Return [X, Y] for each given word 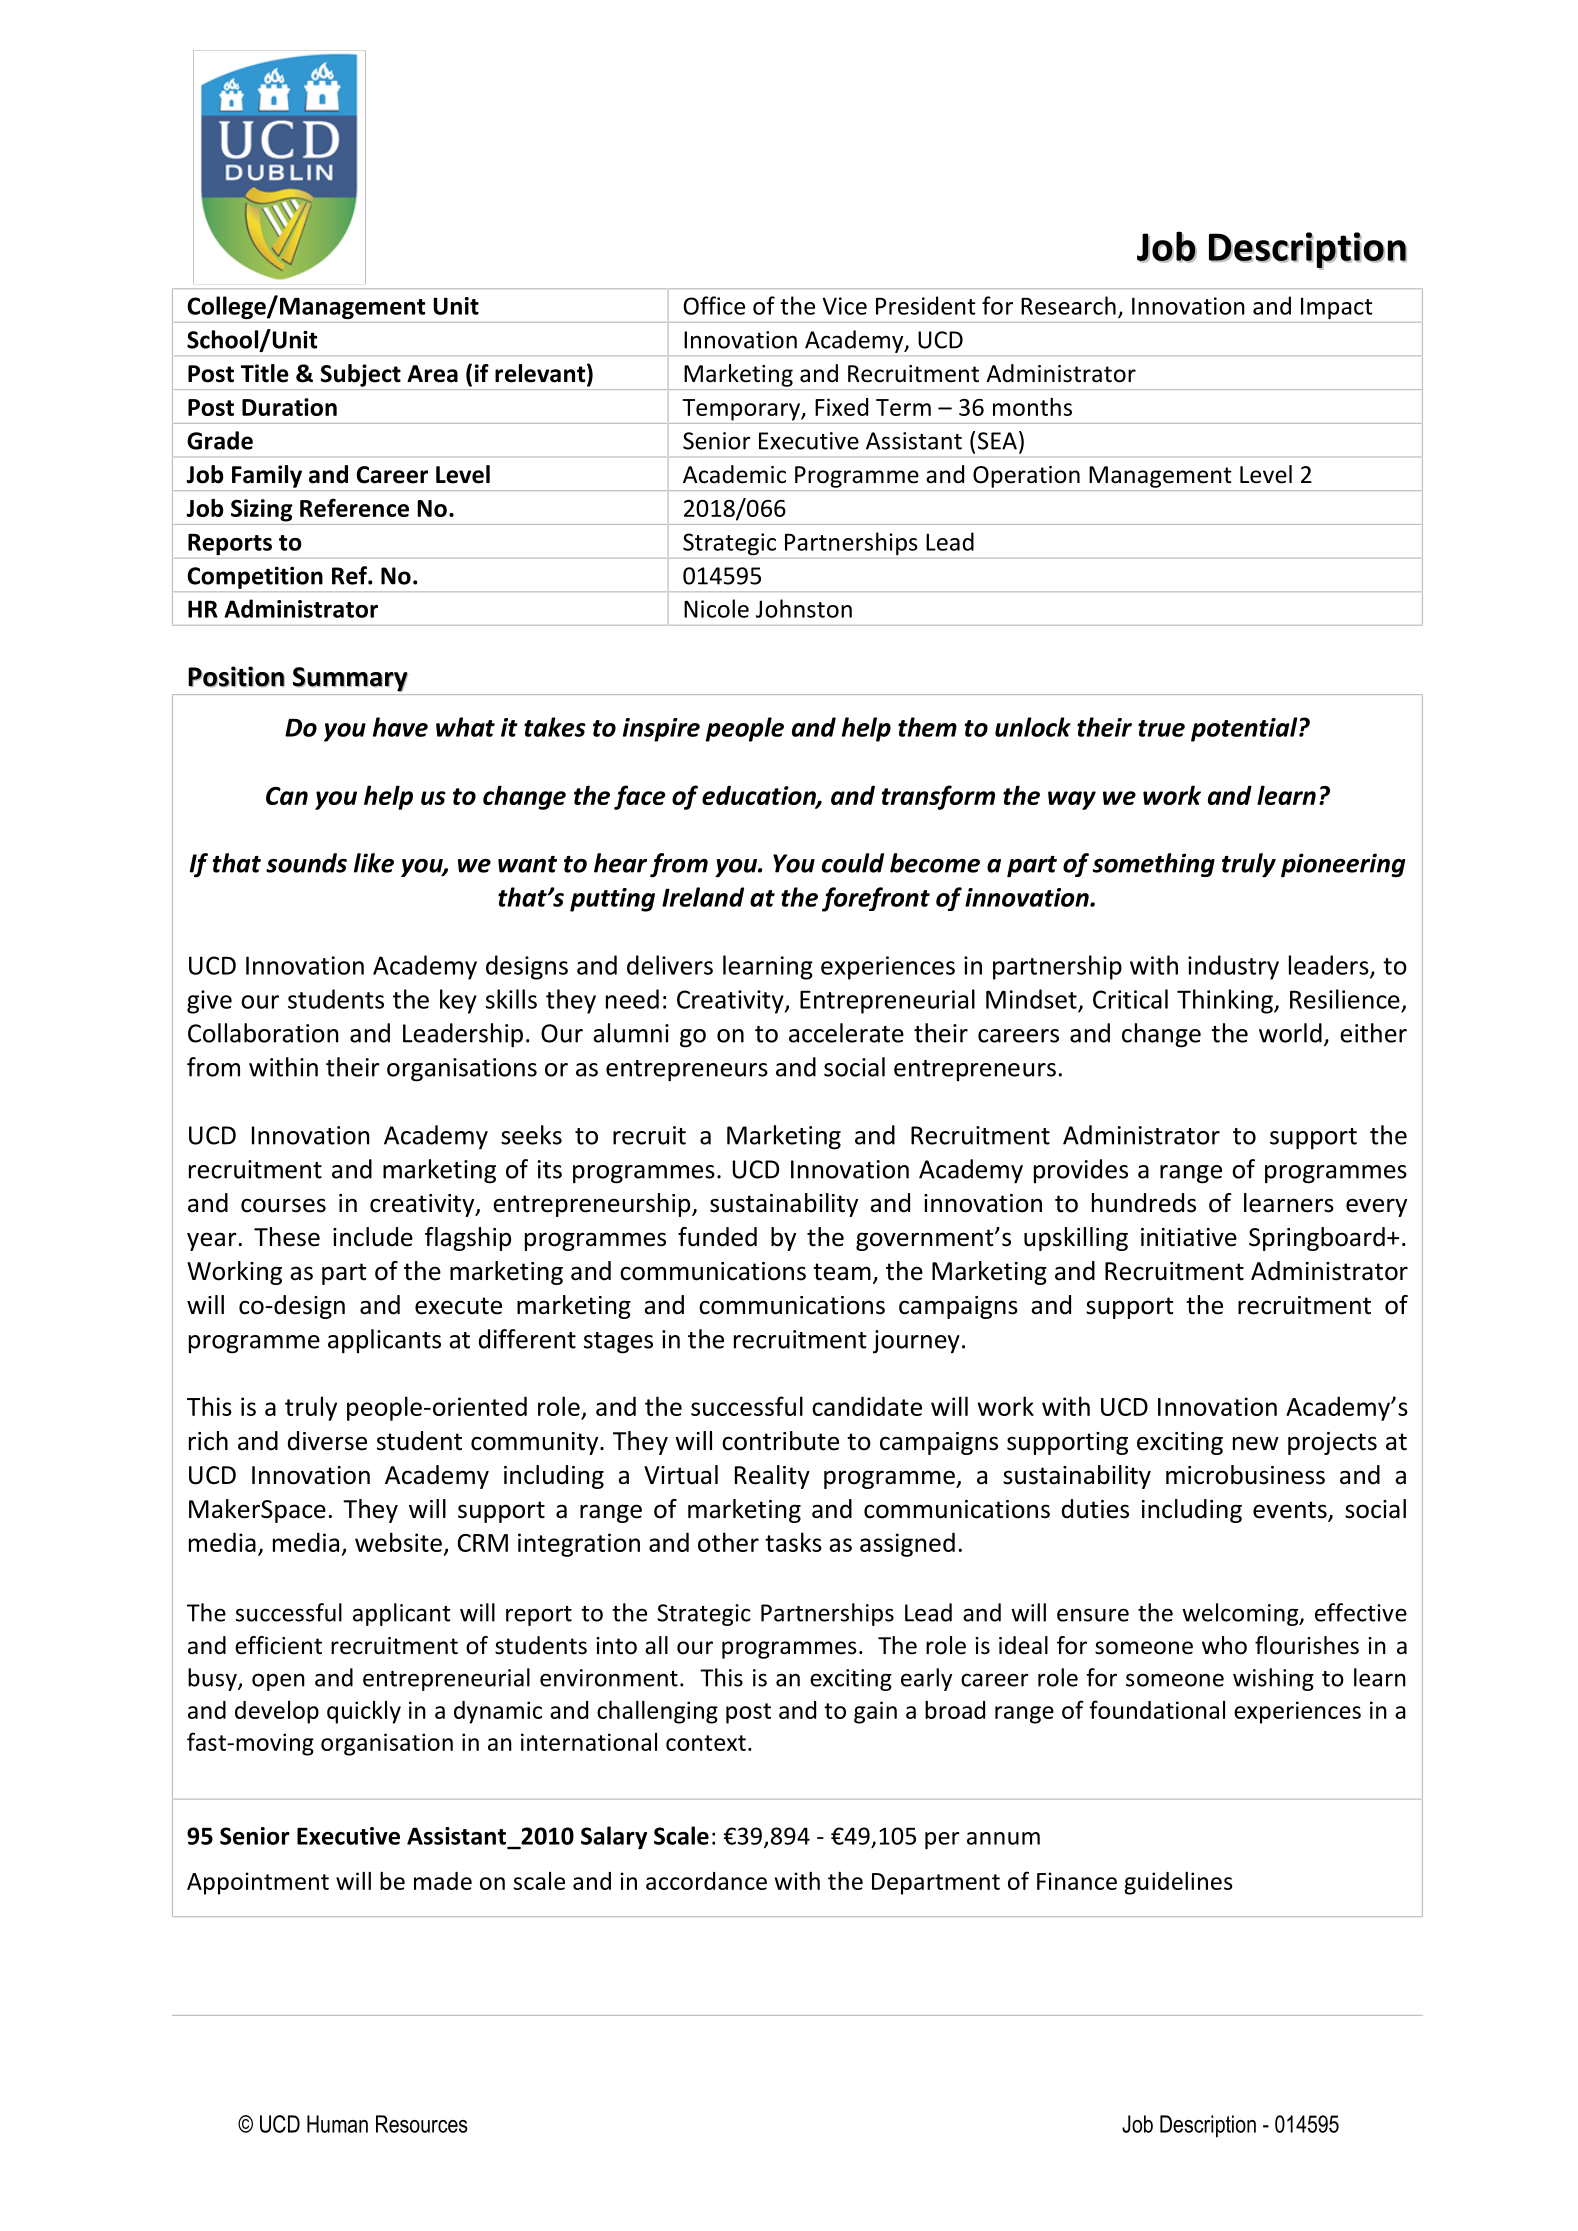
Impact [1337, 308]
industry [1233, 967]
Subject [361, 375]
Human [337, 2124]
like [374, 863]
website [398, 1542]
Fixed [841, 407]
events [1291, 1511]
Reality [772, 1477]
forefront [876, 899]
